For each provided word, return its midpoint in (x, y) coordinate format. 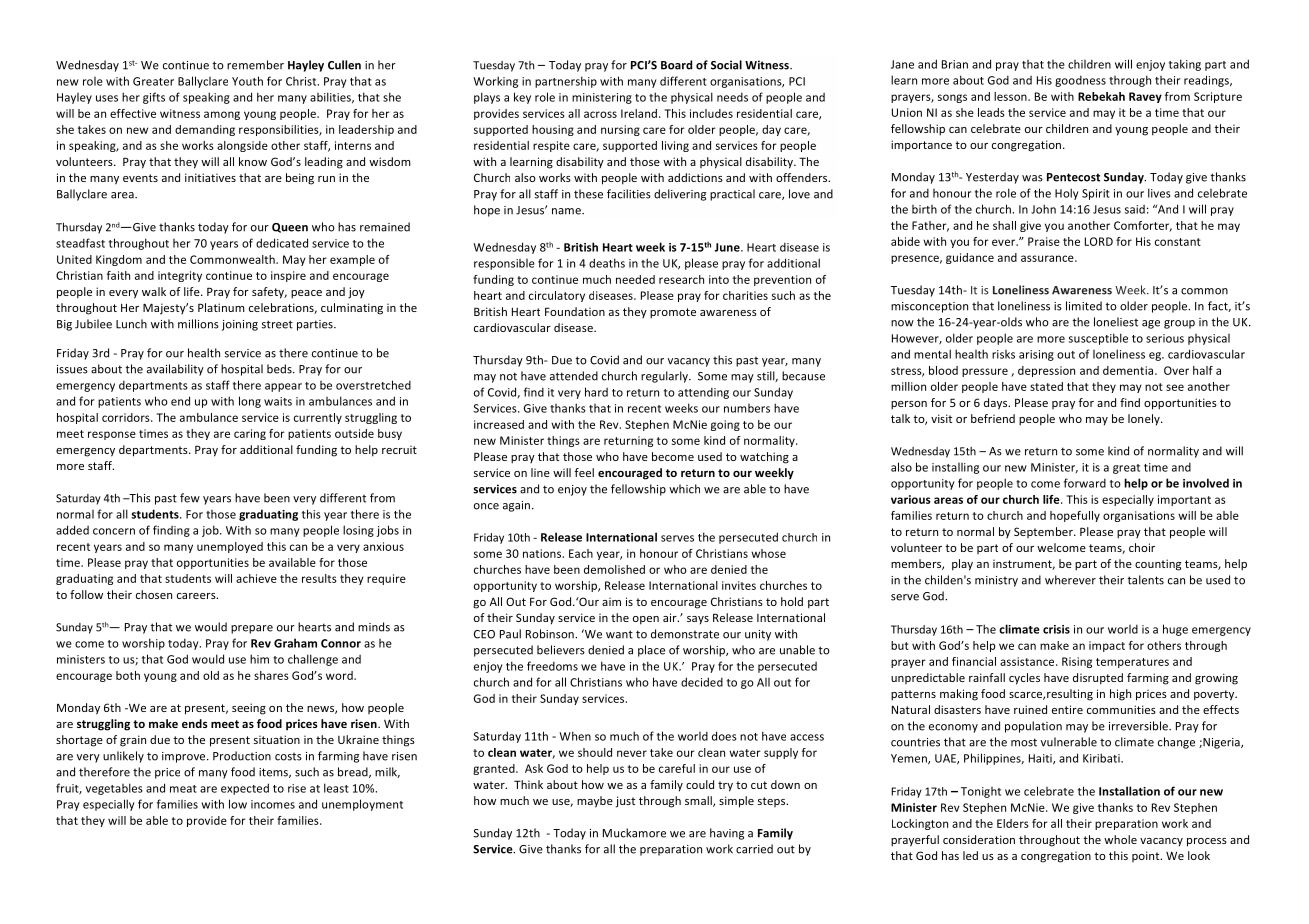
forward (1085, 483)
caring (250, 434)
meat (183, 789)
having (727, 834)
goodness (1080, 81)
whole (1120, 839)
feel (584, 472)
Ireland (640, 113)
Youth (247, 81)
